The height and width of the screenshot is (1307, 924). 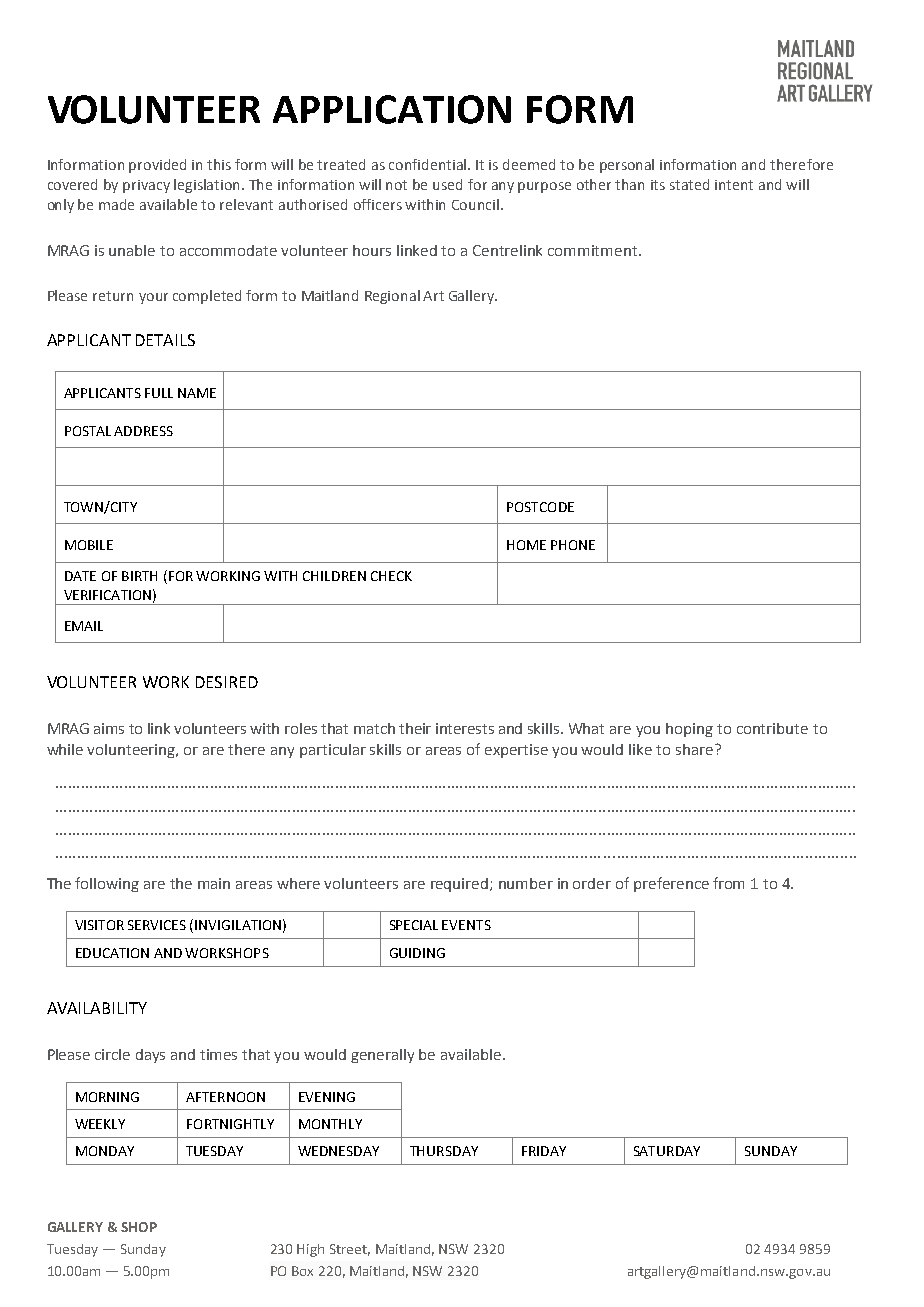 I want to click on provided, so click(x=157, y=166).
